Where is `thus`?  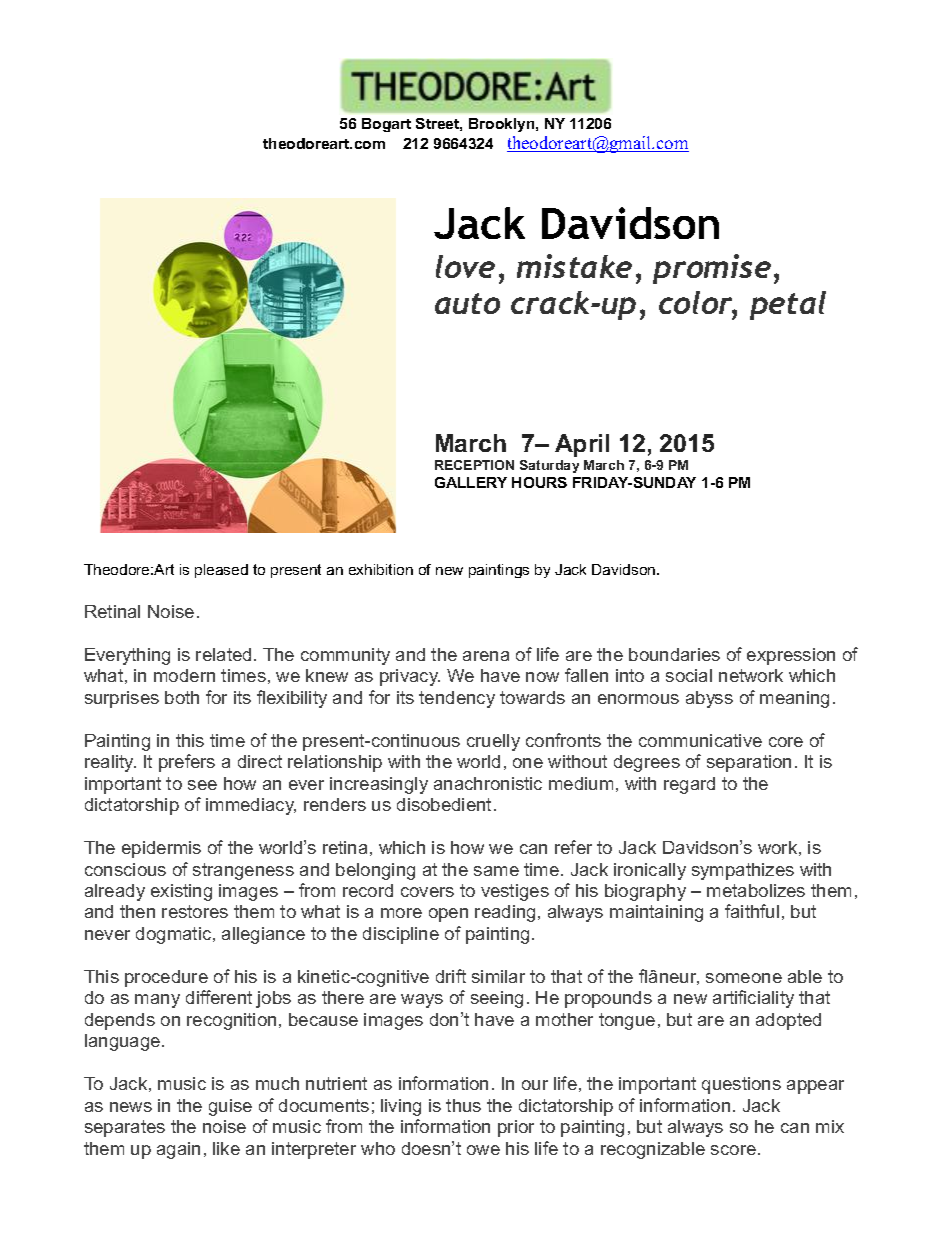 thus is located at coordinates (463, 1105).
